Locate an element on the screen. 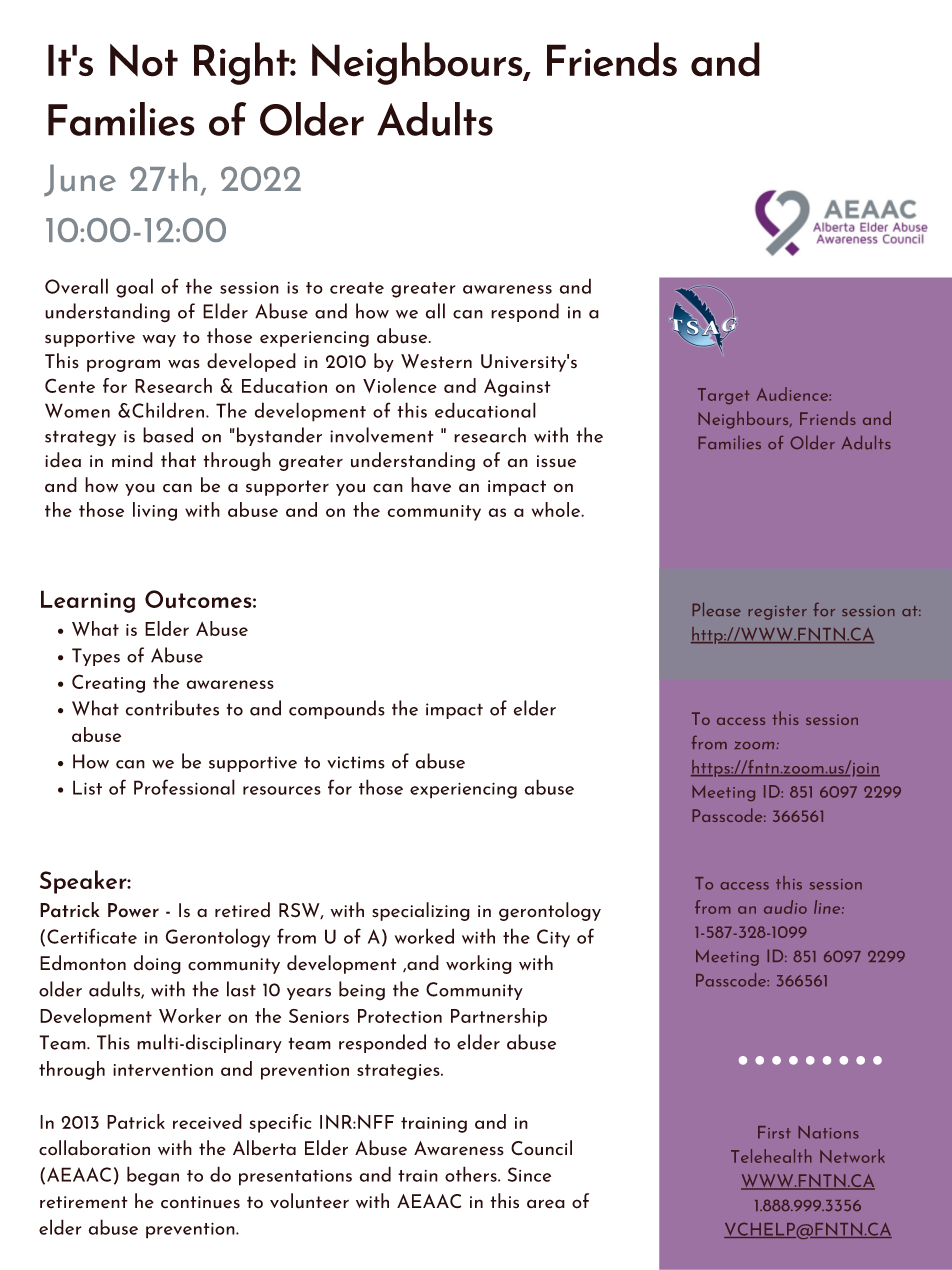 The image size is (952, 1270). others is located at coordinates (472, 1174).
